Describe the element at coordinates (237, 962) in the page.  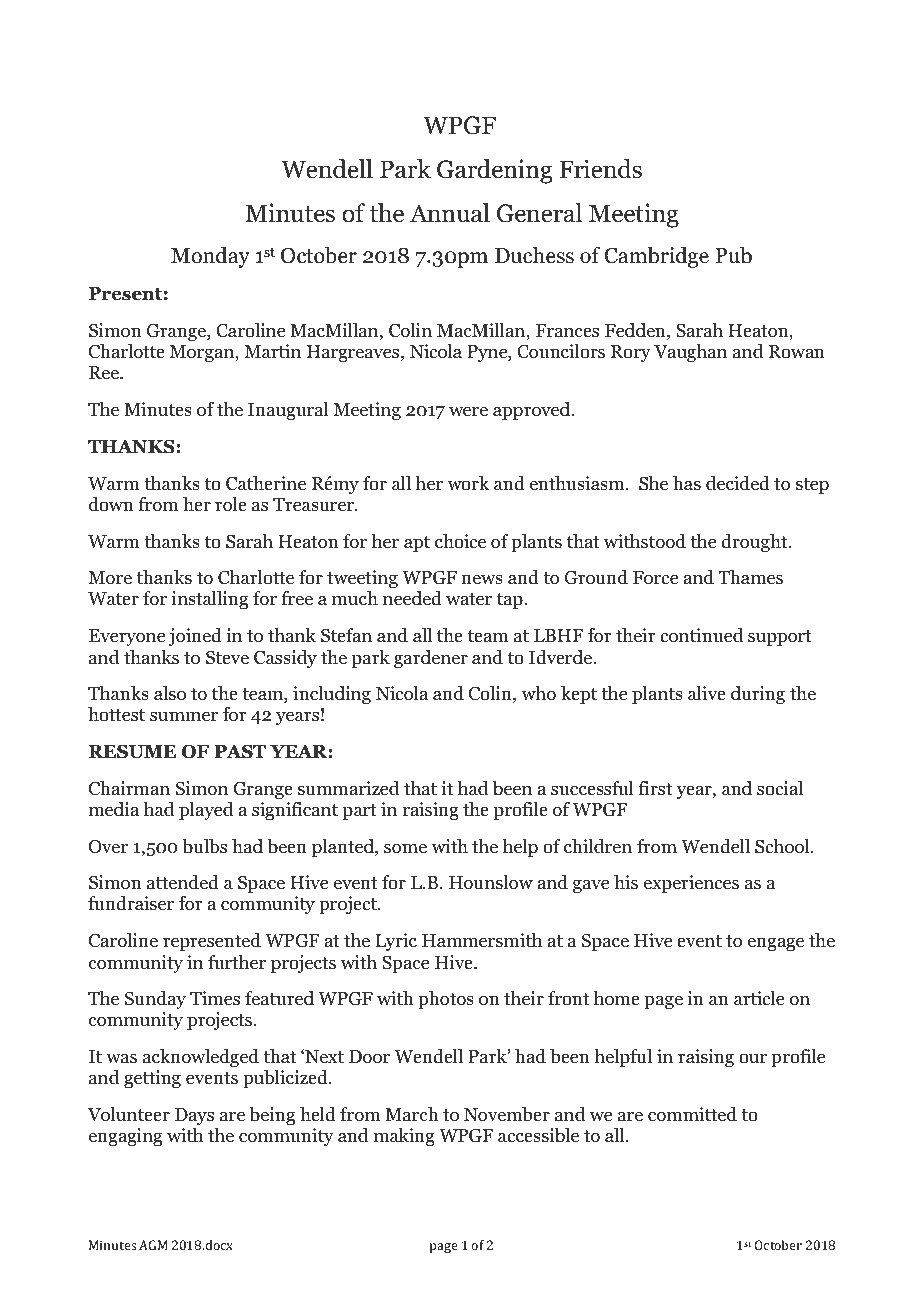
I see `further` at that location.
